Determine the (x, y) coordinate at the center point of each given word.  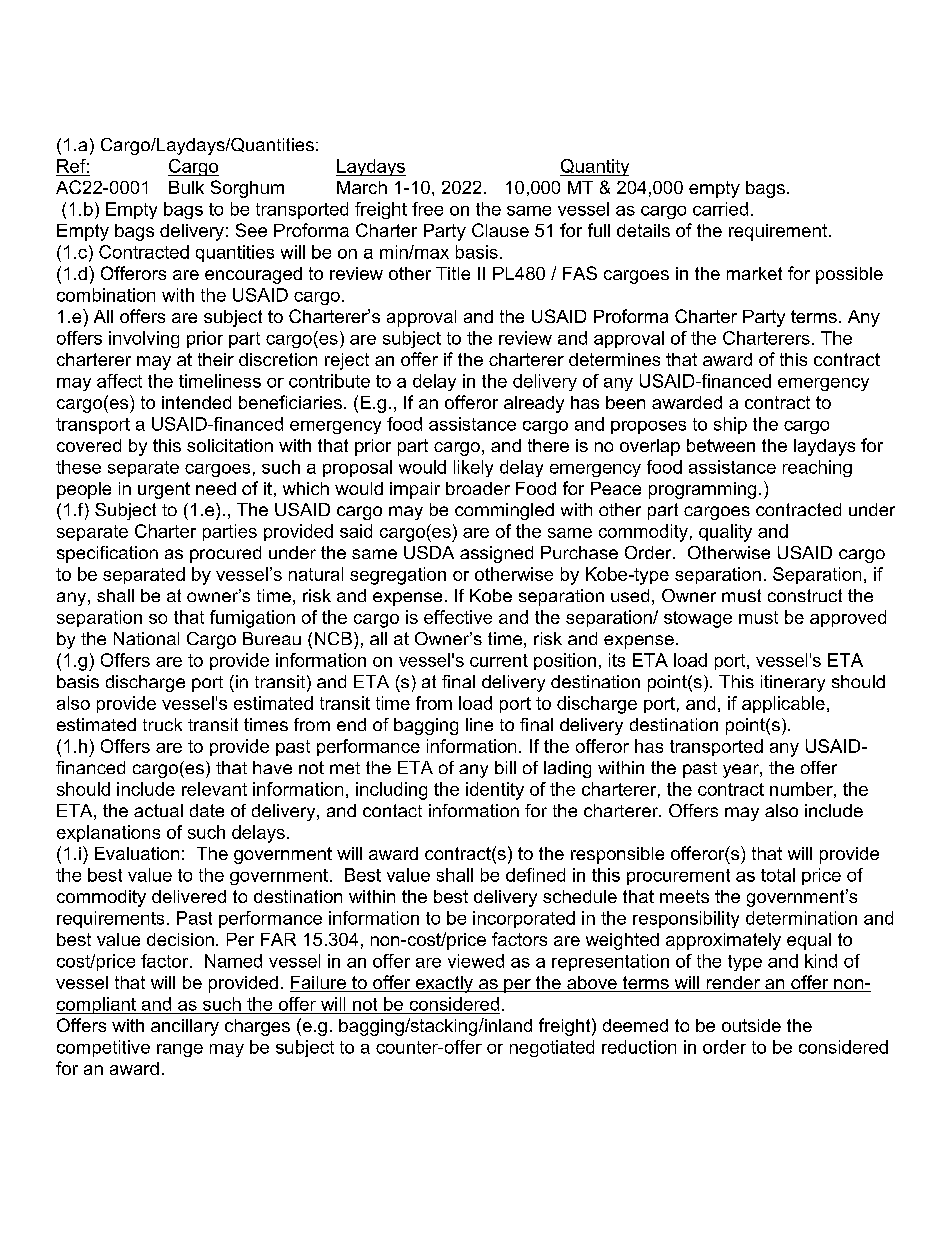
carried (720, 209)
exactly (444, 984)
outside (751, 1025)
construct (805, 595)
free (427, 209)
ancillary (185, 1027)
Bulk (186, 187)
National (146, 638)
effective (458, 617)
